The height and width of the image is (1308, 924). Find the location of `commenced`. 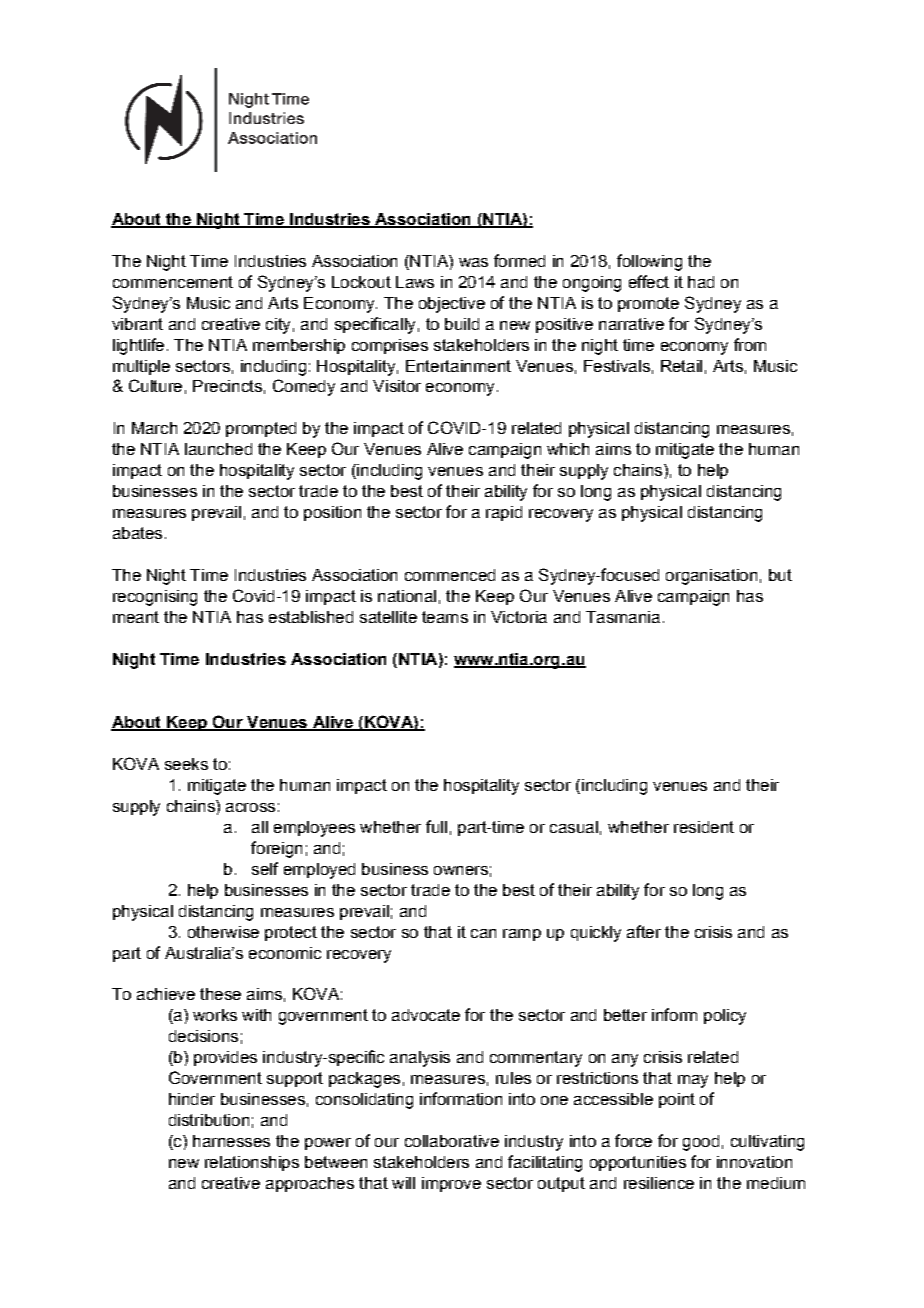

commenced is located at coordinates (450, 575).
